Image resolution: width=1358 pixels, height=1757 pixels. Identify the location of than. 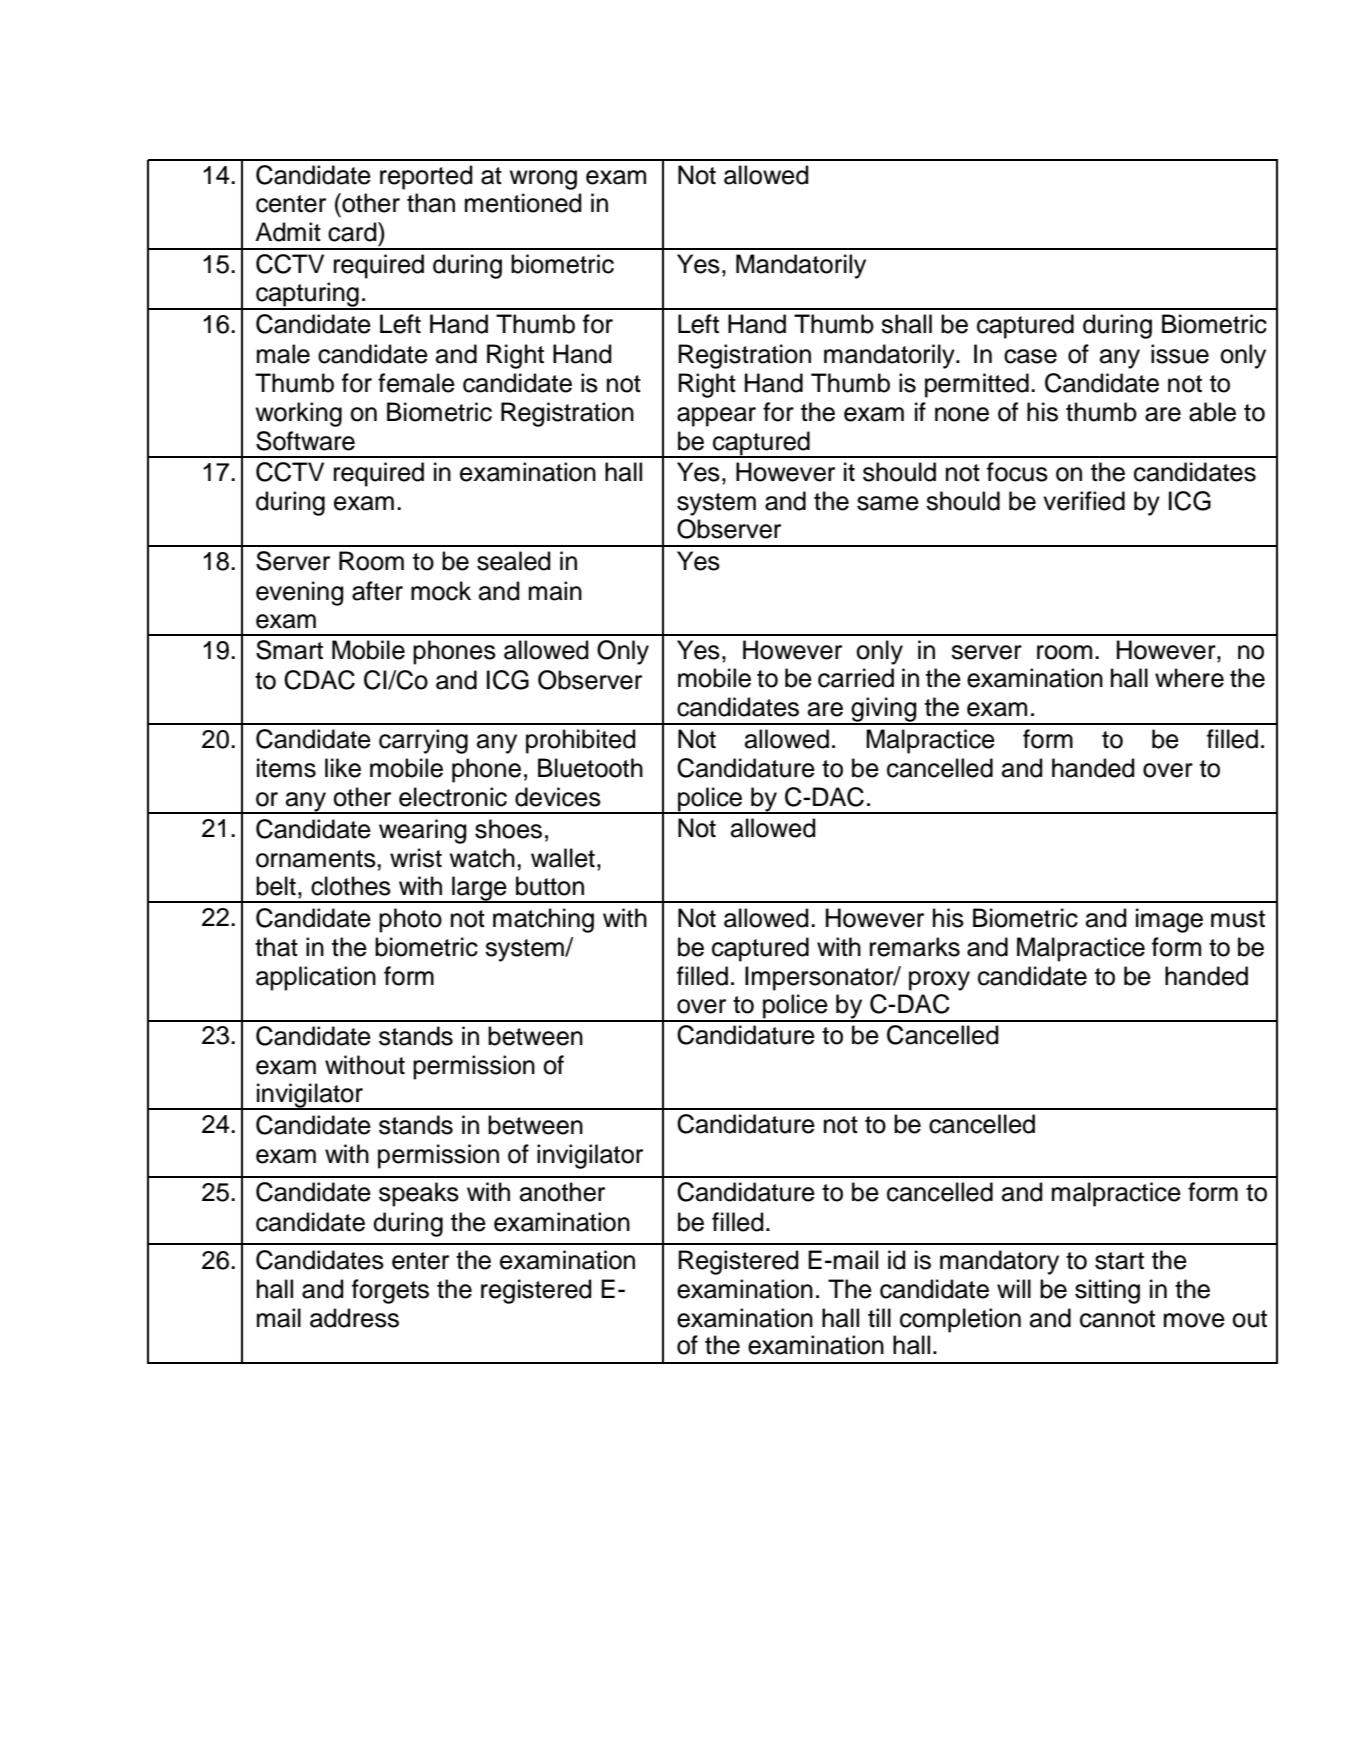
(431, 203).
